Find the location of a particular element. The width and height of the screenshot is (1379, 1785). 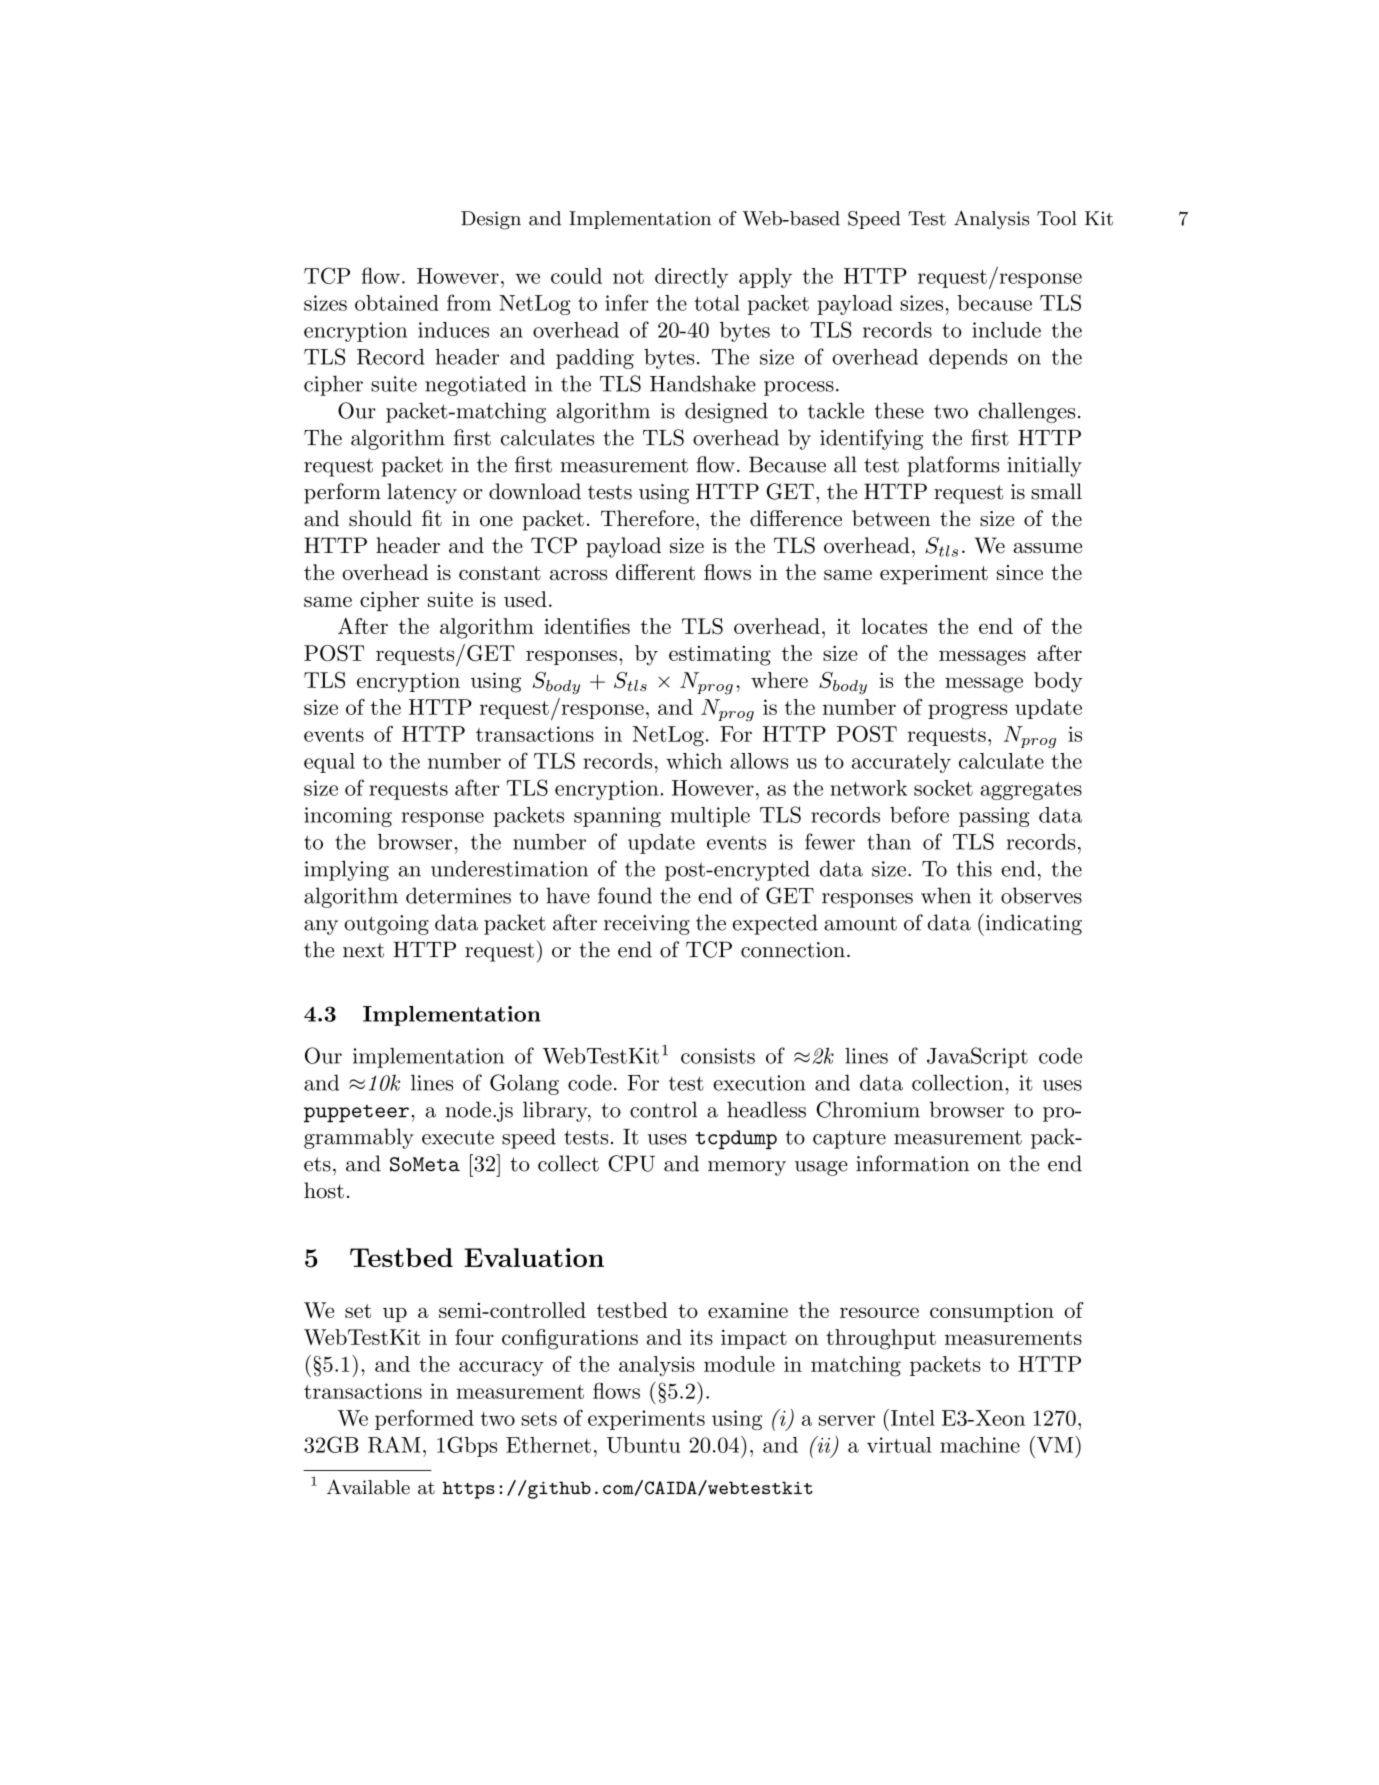

progress is located at coordinates (967, 712).
